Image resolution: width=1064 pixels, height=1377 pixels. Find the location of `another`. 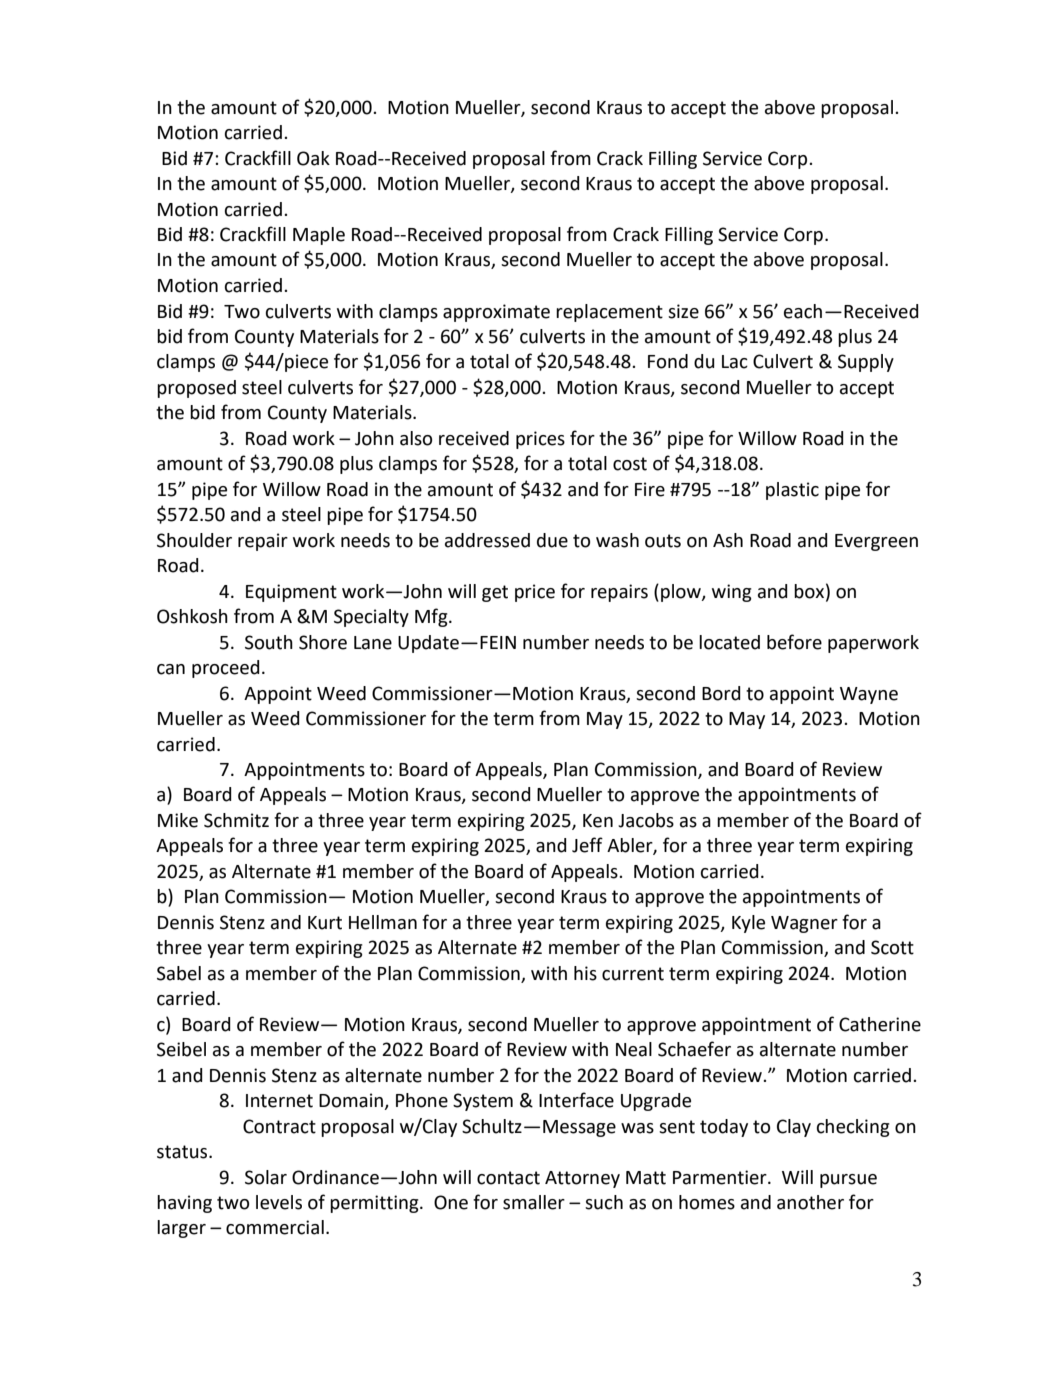

another is located at coordinates (810, 1202).
